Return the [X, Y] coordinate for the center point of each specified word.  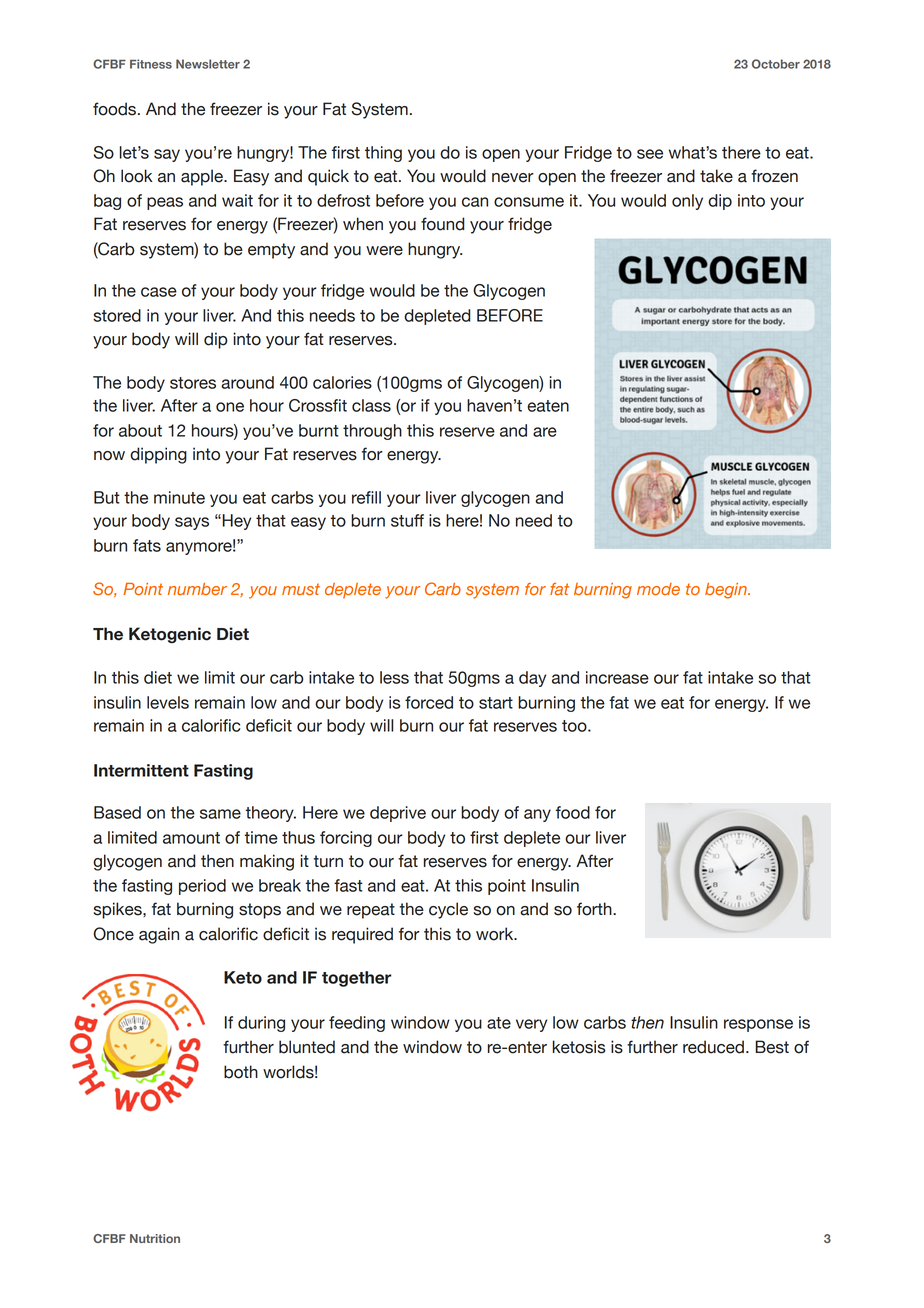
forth [595, 909]
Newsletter [208, 64]
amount [191, 838]
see [650, 154]
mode [658, 589]
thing [383, 154]
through [372, 432]
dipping [158, 455]
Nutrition [155, 1238]
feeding [357, 1024]
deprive [398, 814]
